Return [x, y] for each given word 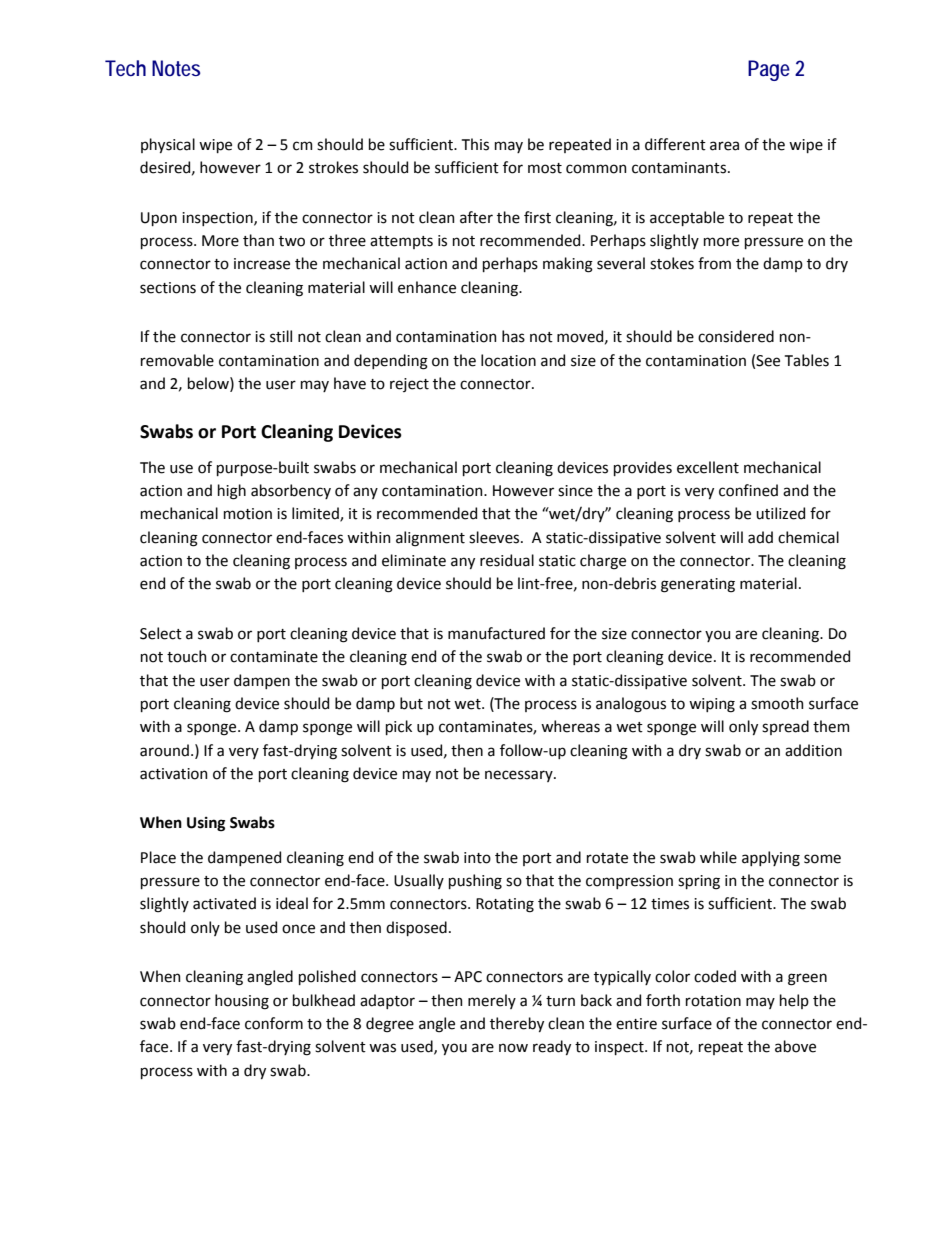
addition [813, 750]
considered [736, 336]
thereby [517, 1024]
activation [174, 774]
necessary [520, 776]
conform [274, 1023]
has [513, 336]
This [475, 144]
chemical [808, 537]
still [281, 336]
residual [507, 560]
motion [248, 514]
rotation [713, 1001]
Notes [176, 68]
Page [769, 70]
